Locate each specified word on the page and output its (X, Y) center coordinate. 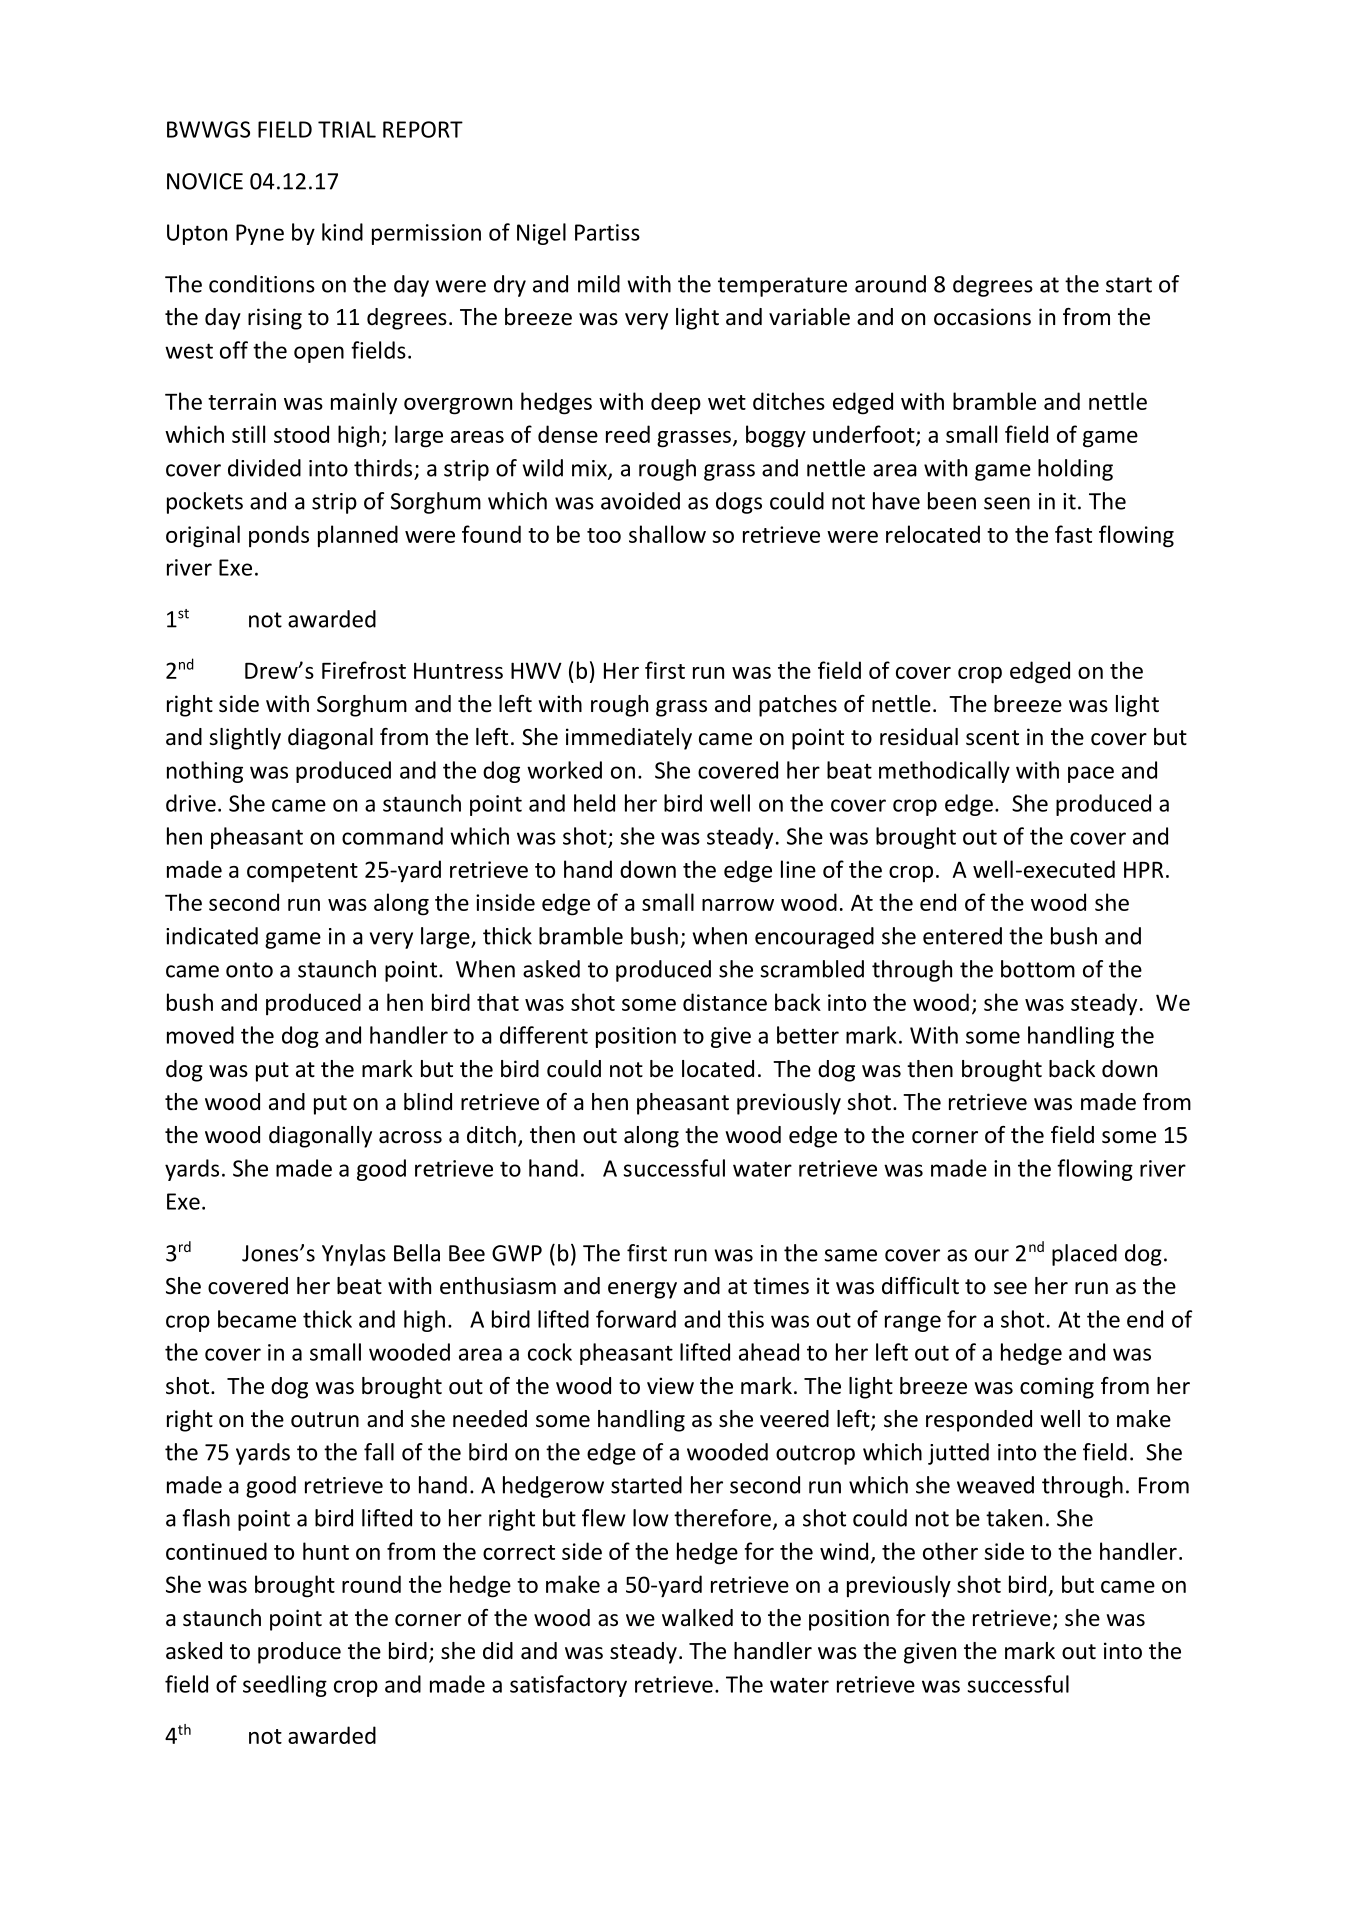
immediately (629, 739)
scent (992, 738)
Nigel (541, 234)
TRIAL (347, 129)
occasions (982, 317)
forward (636, 1319)
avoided (640, 501)
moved (200, 1035)
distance (725, 1002)
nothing (205, 772)
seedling (285, 1686)
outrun (325, 1420)
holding (1075, 470)
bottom (1038, 969)
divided (264, 468)
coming (1057, 1388)
